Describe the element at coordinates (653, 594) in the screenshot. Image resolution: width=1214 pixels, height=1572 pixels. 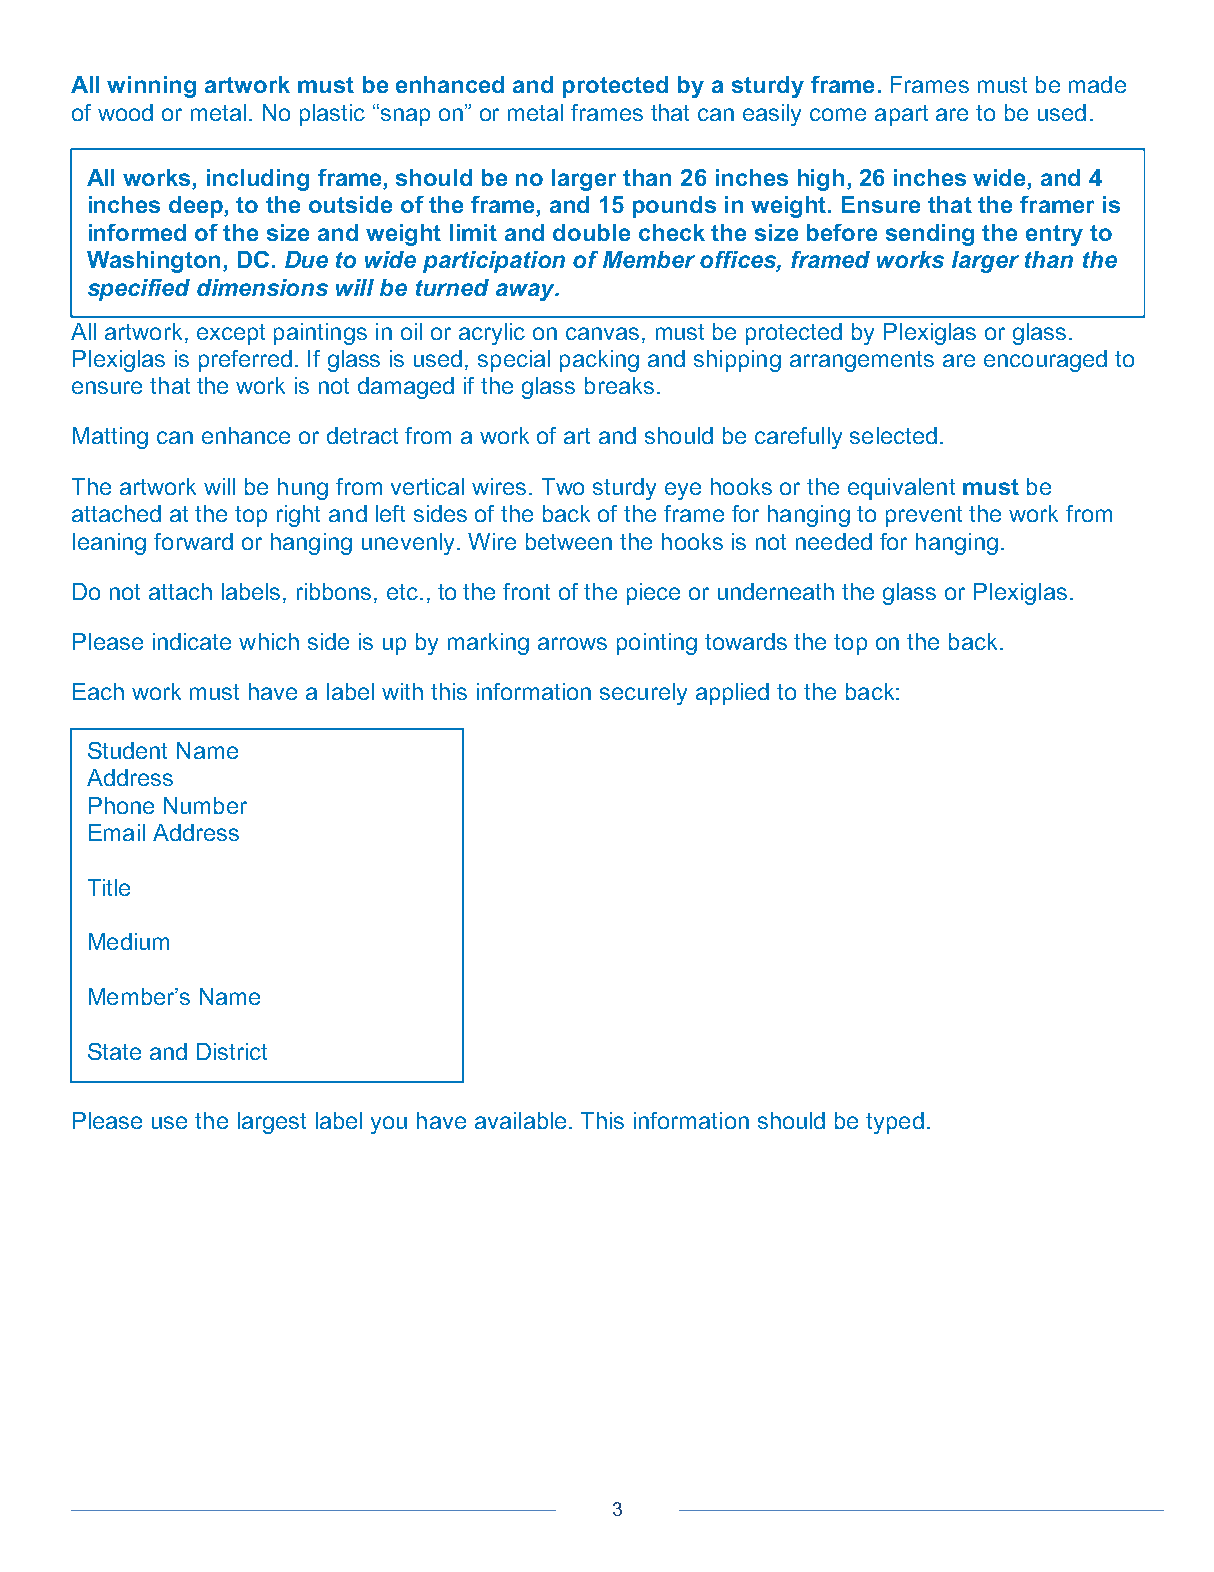
I see `piece` at that location.
